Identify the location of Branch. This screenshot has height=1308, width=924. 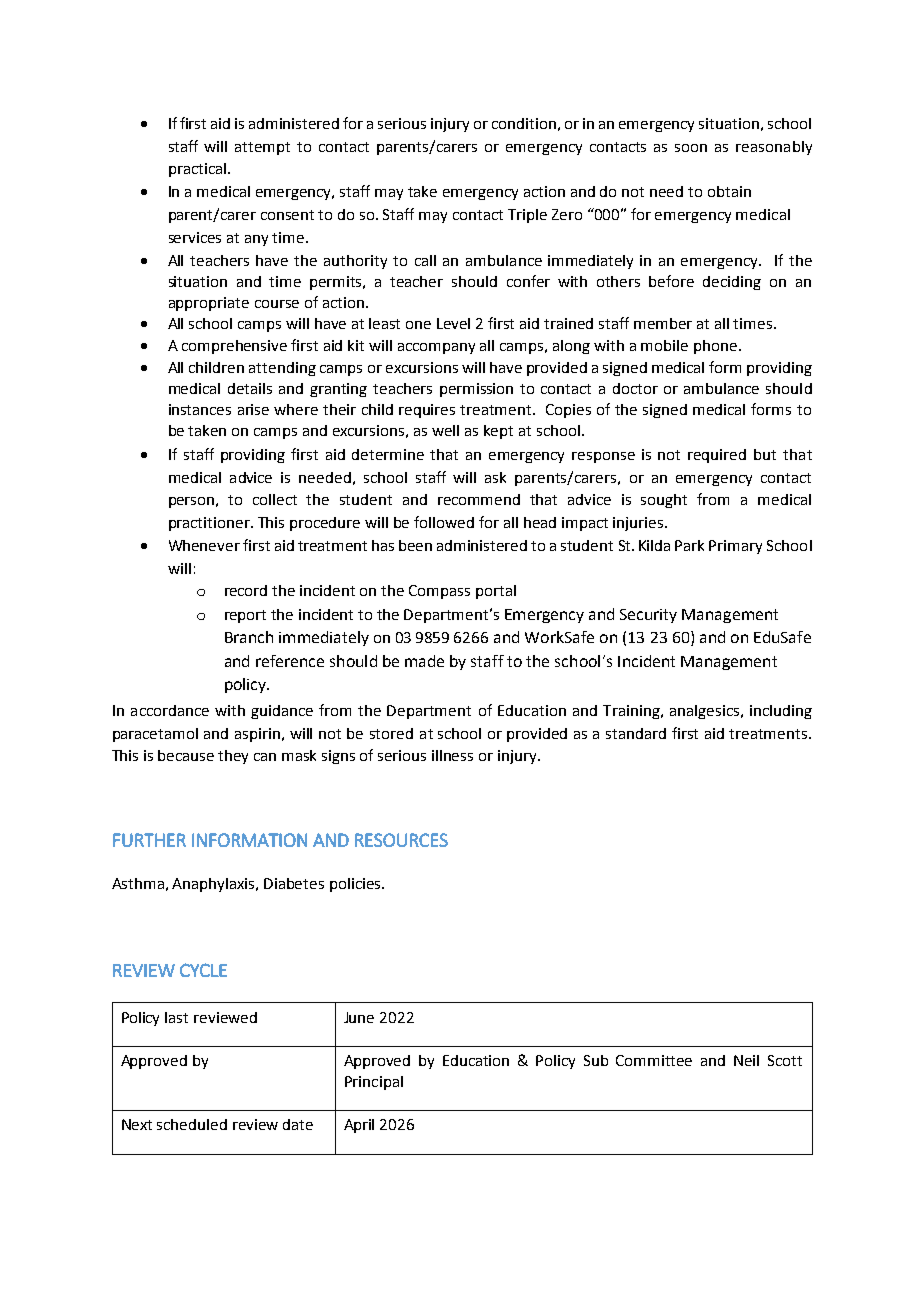
(249, 637).
